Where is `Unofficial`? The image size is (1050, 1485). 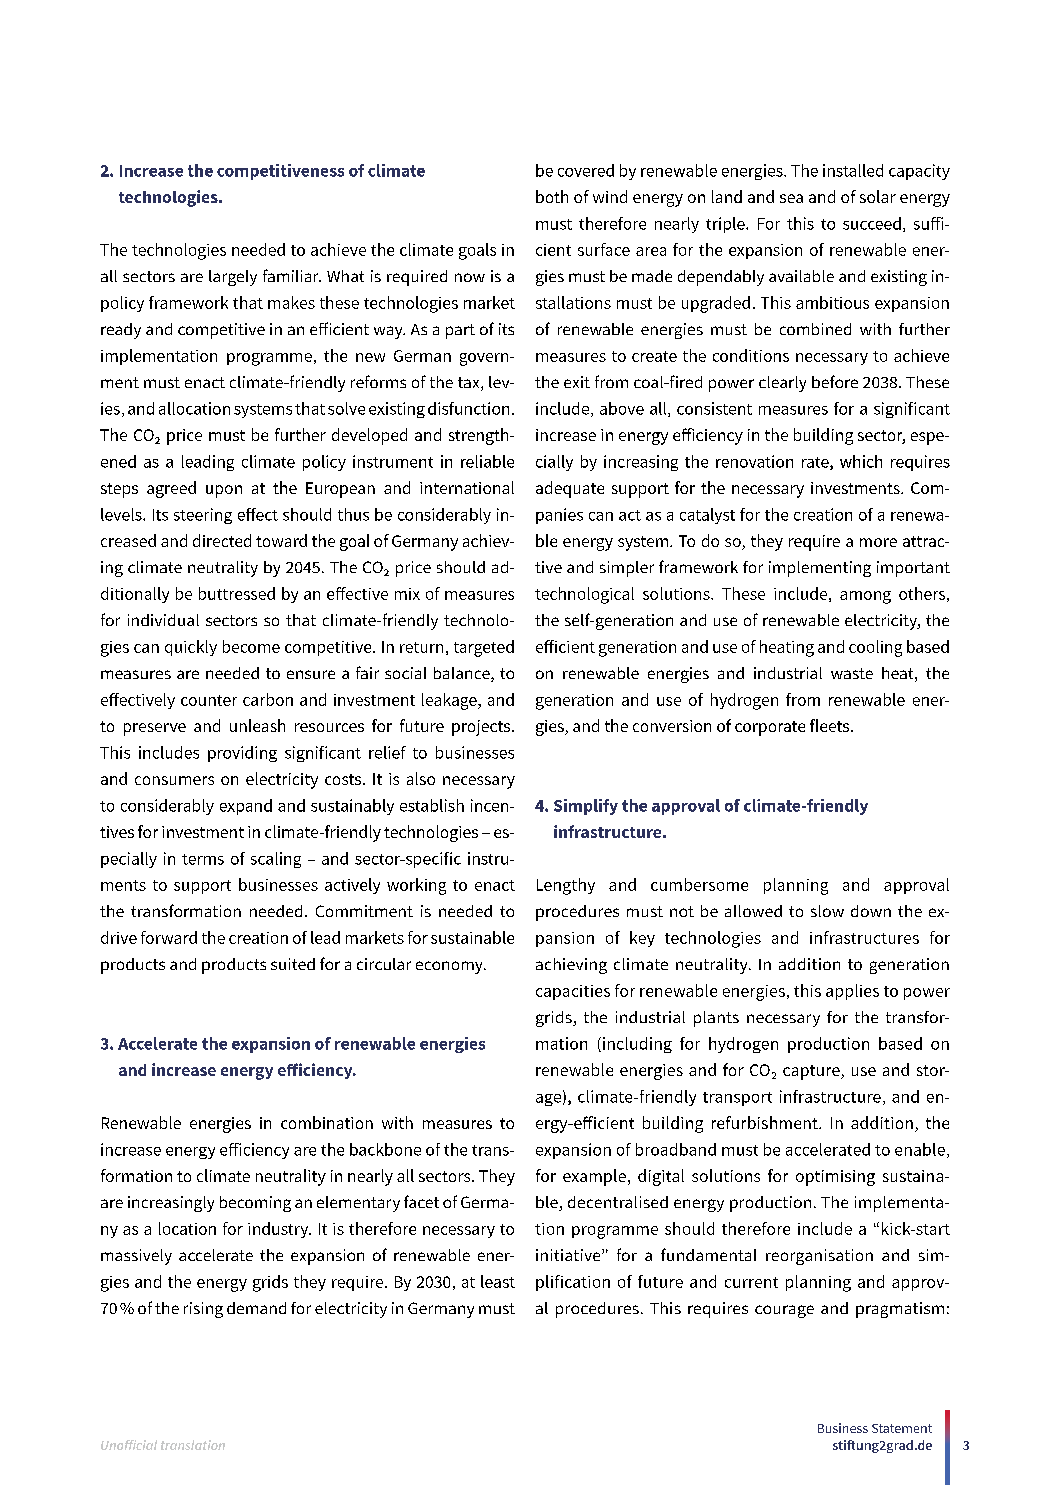 Unofficial is located at coordinates (129, 1445).
